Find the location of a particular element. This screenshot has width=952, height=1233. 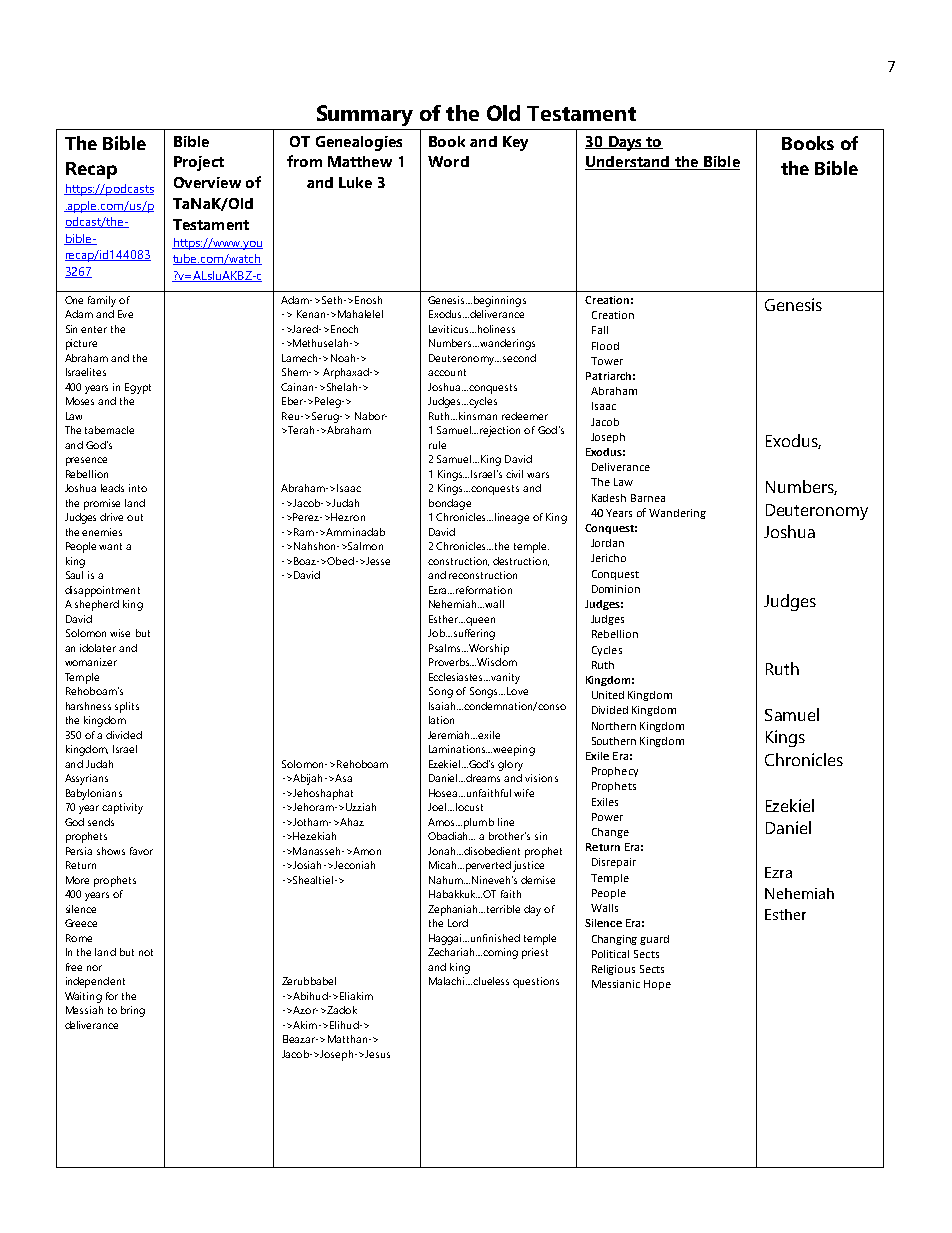

Jericho is located at coordinates (608, 558).
